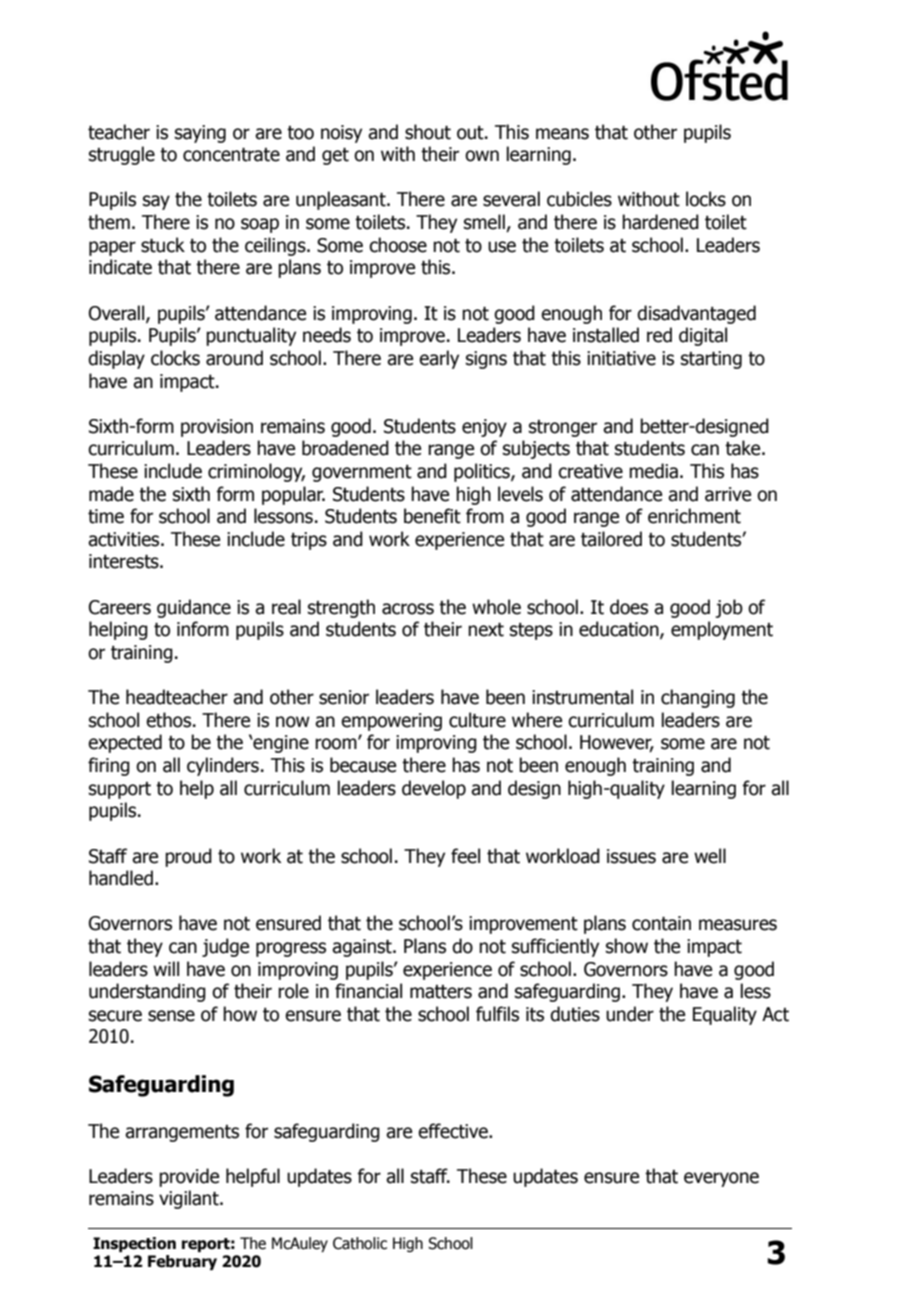 This screenshot has height=1310, width=924. What do you see at coordinates (391, 722) in the screenshot?
I see `empowering` at bounding box center [391, 722].
